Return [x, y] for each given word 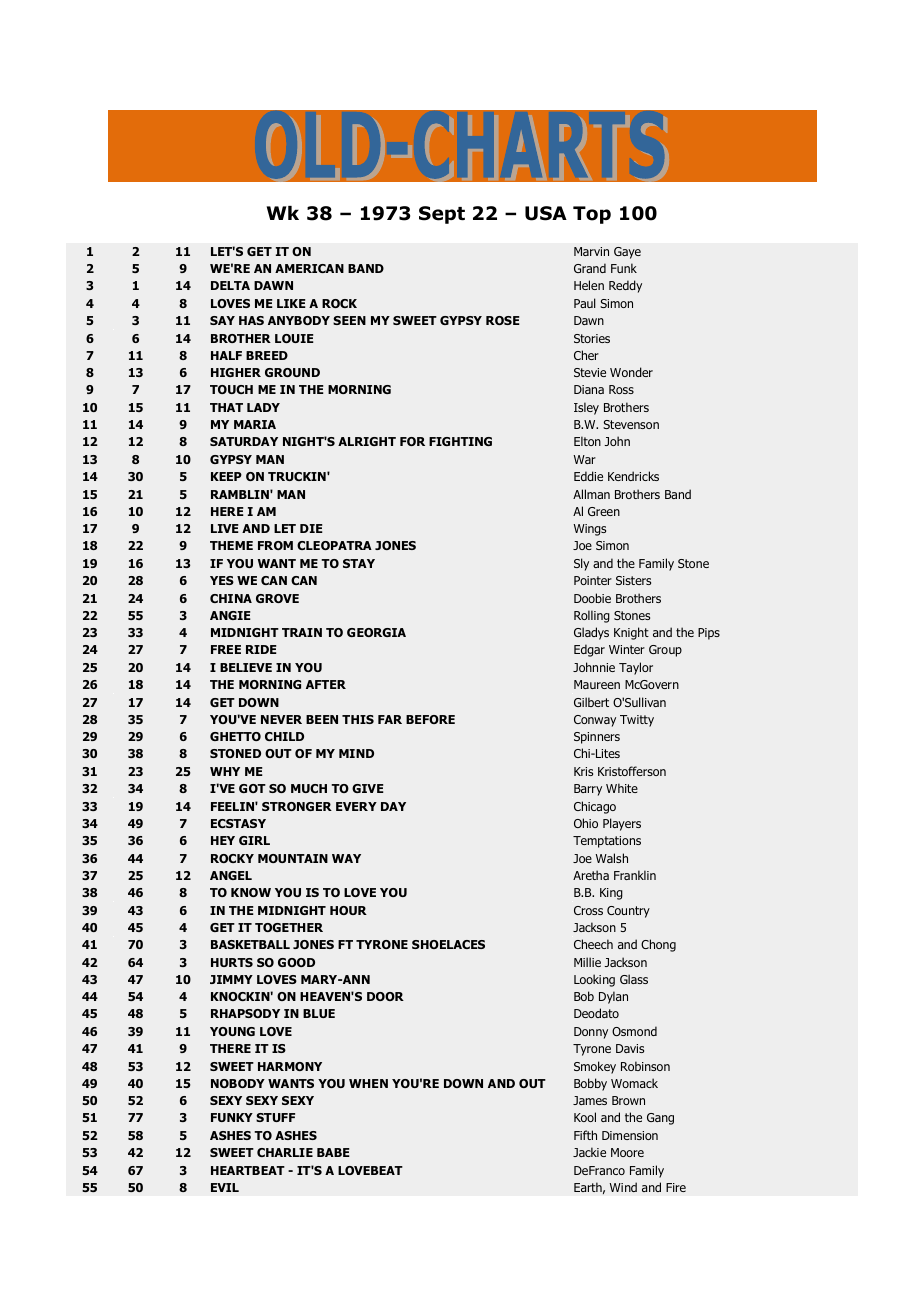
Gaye [627, 253]
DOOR [385, 996]
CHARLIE [285, 1152]
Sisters [633, 580]
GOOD [296, 962]
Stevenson [631, 424]
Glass [634, 979]
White [622, 788]
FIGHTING [460, 441]
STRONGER [297, 806]
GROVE [277, 598]
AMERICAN [309, 268]
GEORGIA [376, 632]
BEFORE [430, 719]
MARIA [255, 424]
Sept [442, 215]
